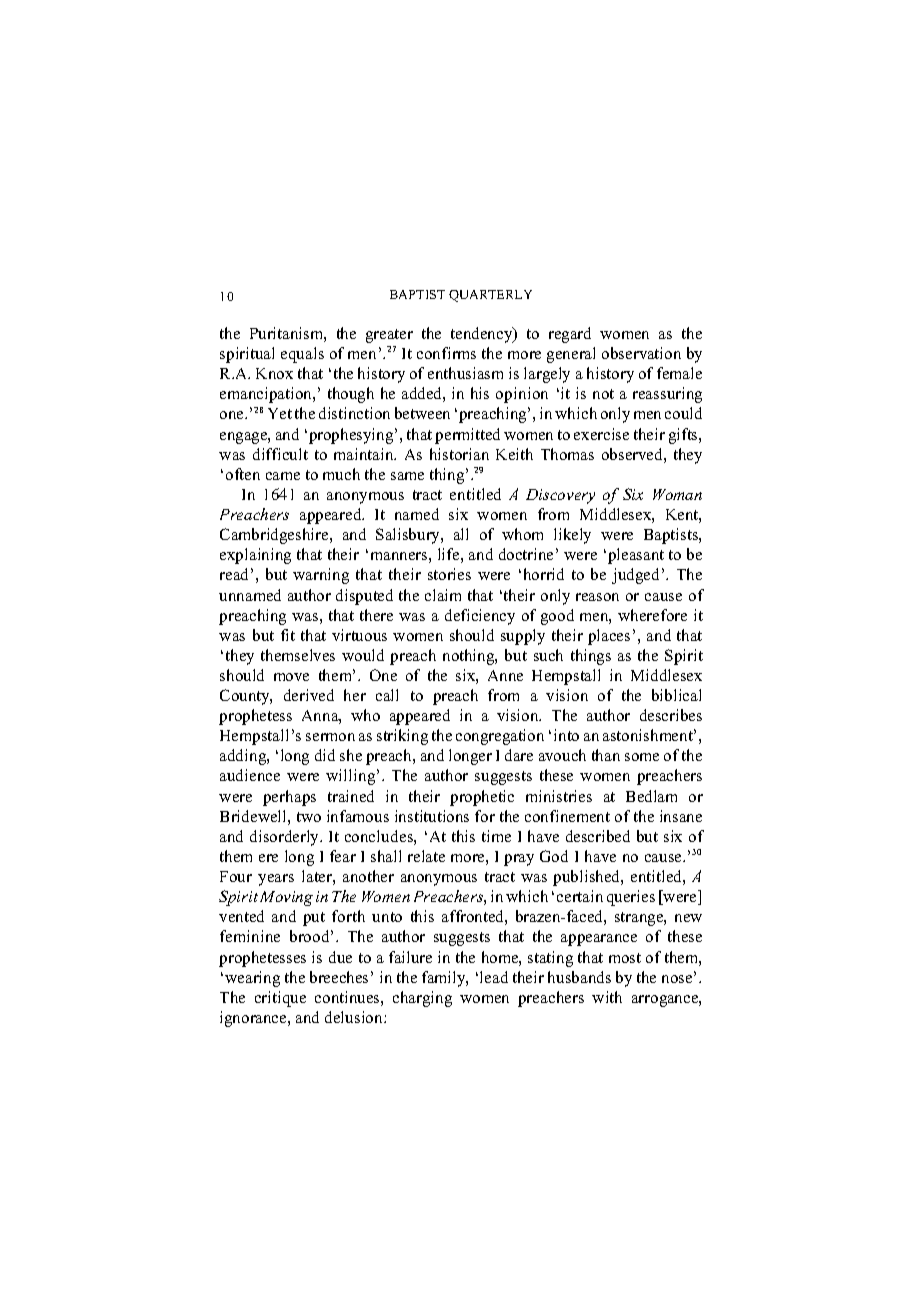  What do you see at coordinates (280, 999) in the image?
I see `critique` at bounding box center [280, 999].
